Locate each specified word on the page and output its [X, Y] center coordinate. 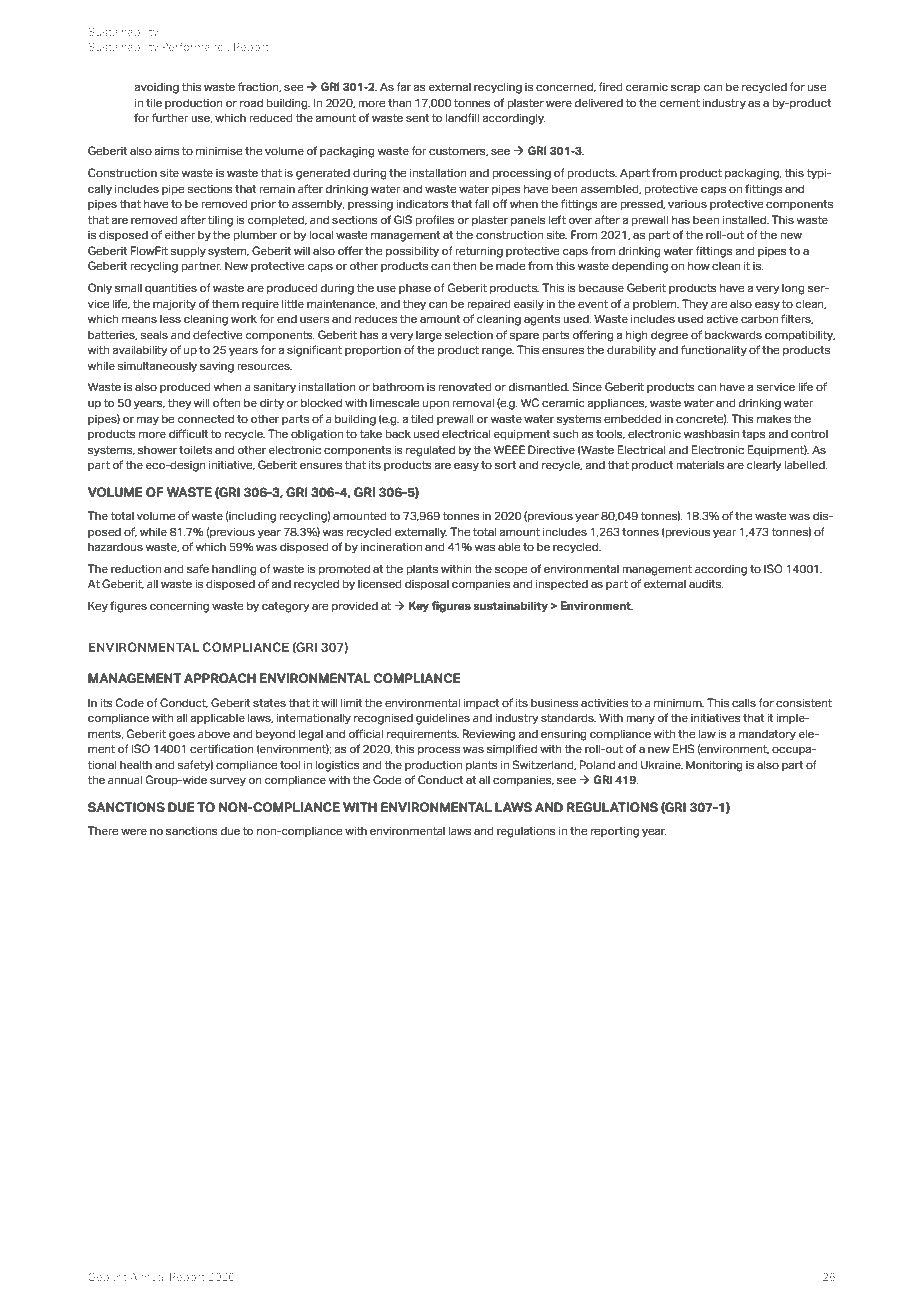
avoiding [156, 88]
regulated [430, 451]
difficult [189, 433]
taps [754, 435]
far [404, 86]
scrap [685, 88]
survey [228, 782]
